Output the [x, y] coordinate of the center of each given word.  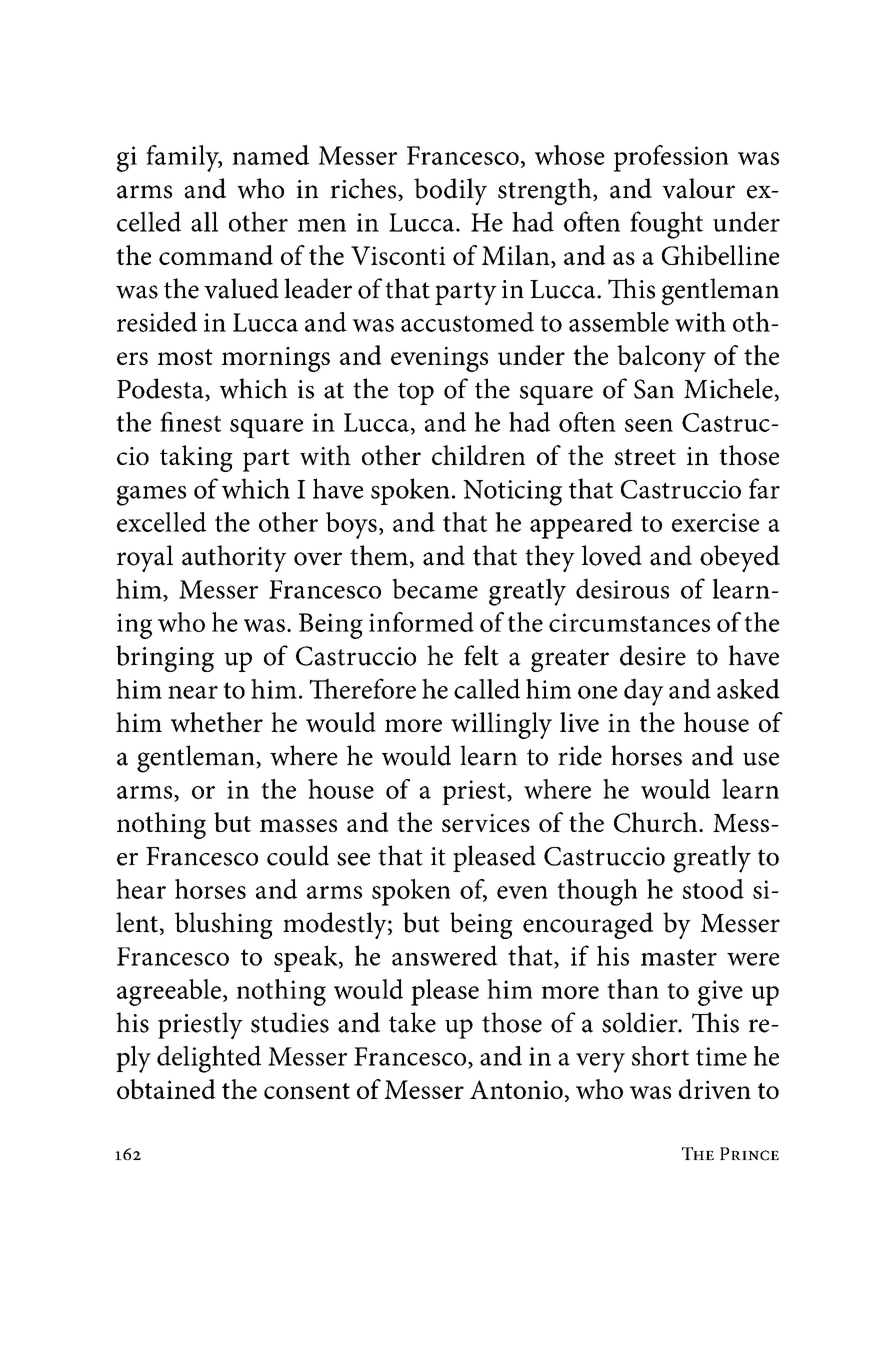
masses [298, 825]
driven [715, 1089]
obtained [166, 1089]
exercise [715, 522]
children [478, 455]
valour [698, 188]
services [486, 823]
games [151, 496]
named [270, 155]
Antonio [516, 1089]
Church [657, 822]
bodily [450, 191]
